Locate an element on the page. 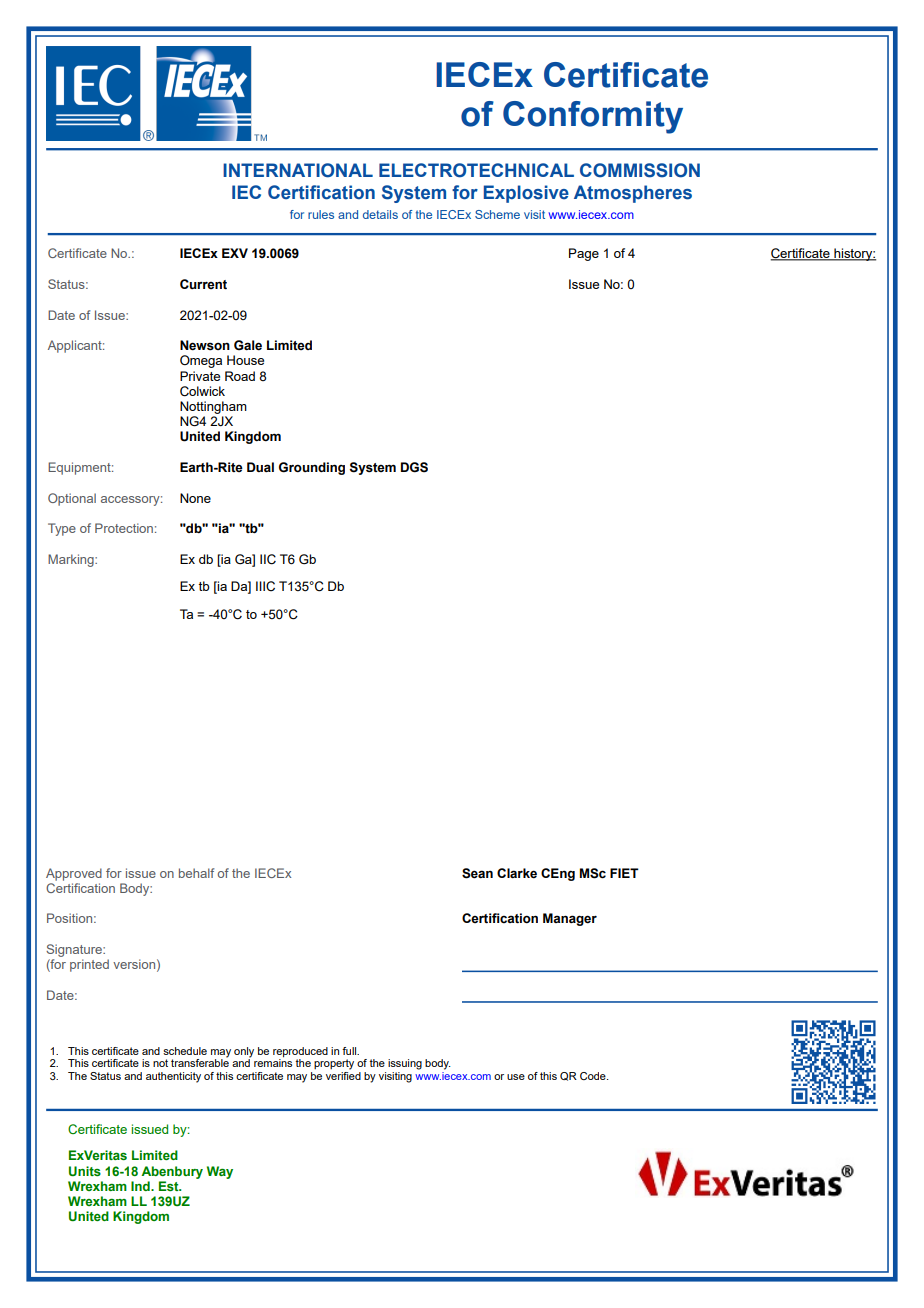 The height and width of the image is (1308, 924). Marking is located at coordinates (72, 560).
